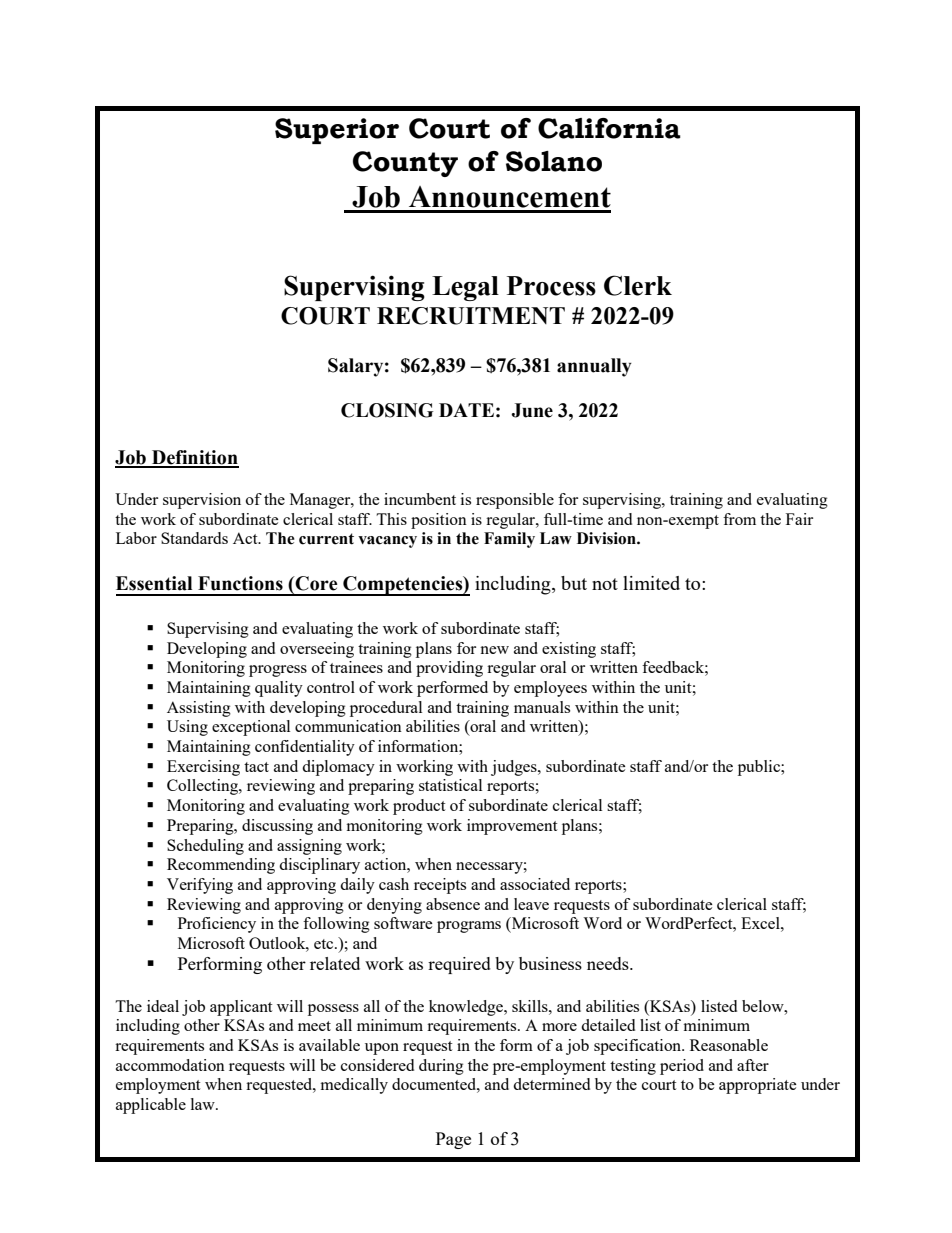 This screenshot has width=952, height=1233. I want to click on applicable, so click(151, 1106).
